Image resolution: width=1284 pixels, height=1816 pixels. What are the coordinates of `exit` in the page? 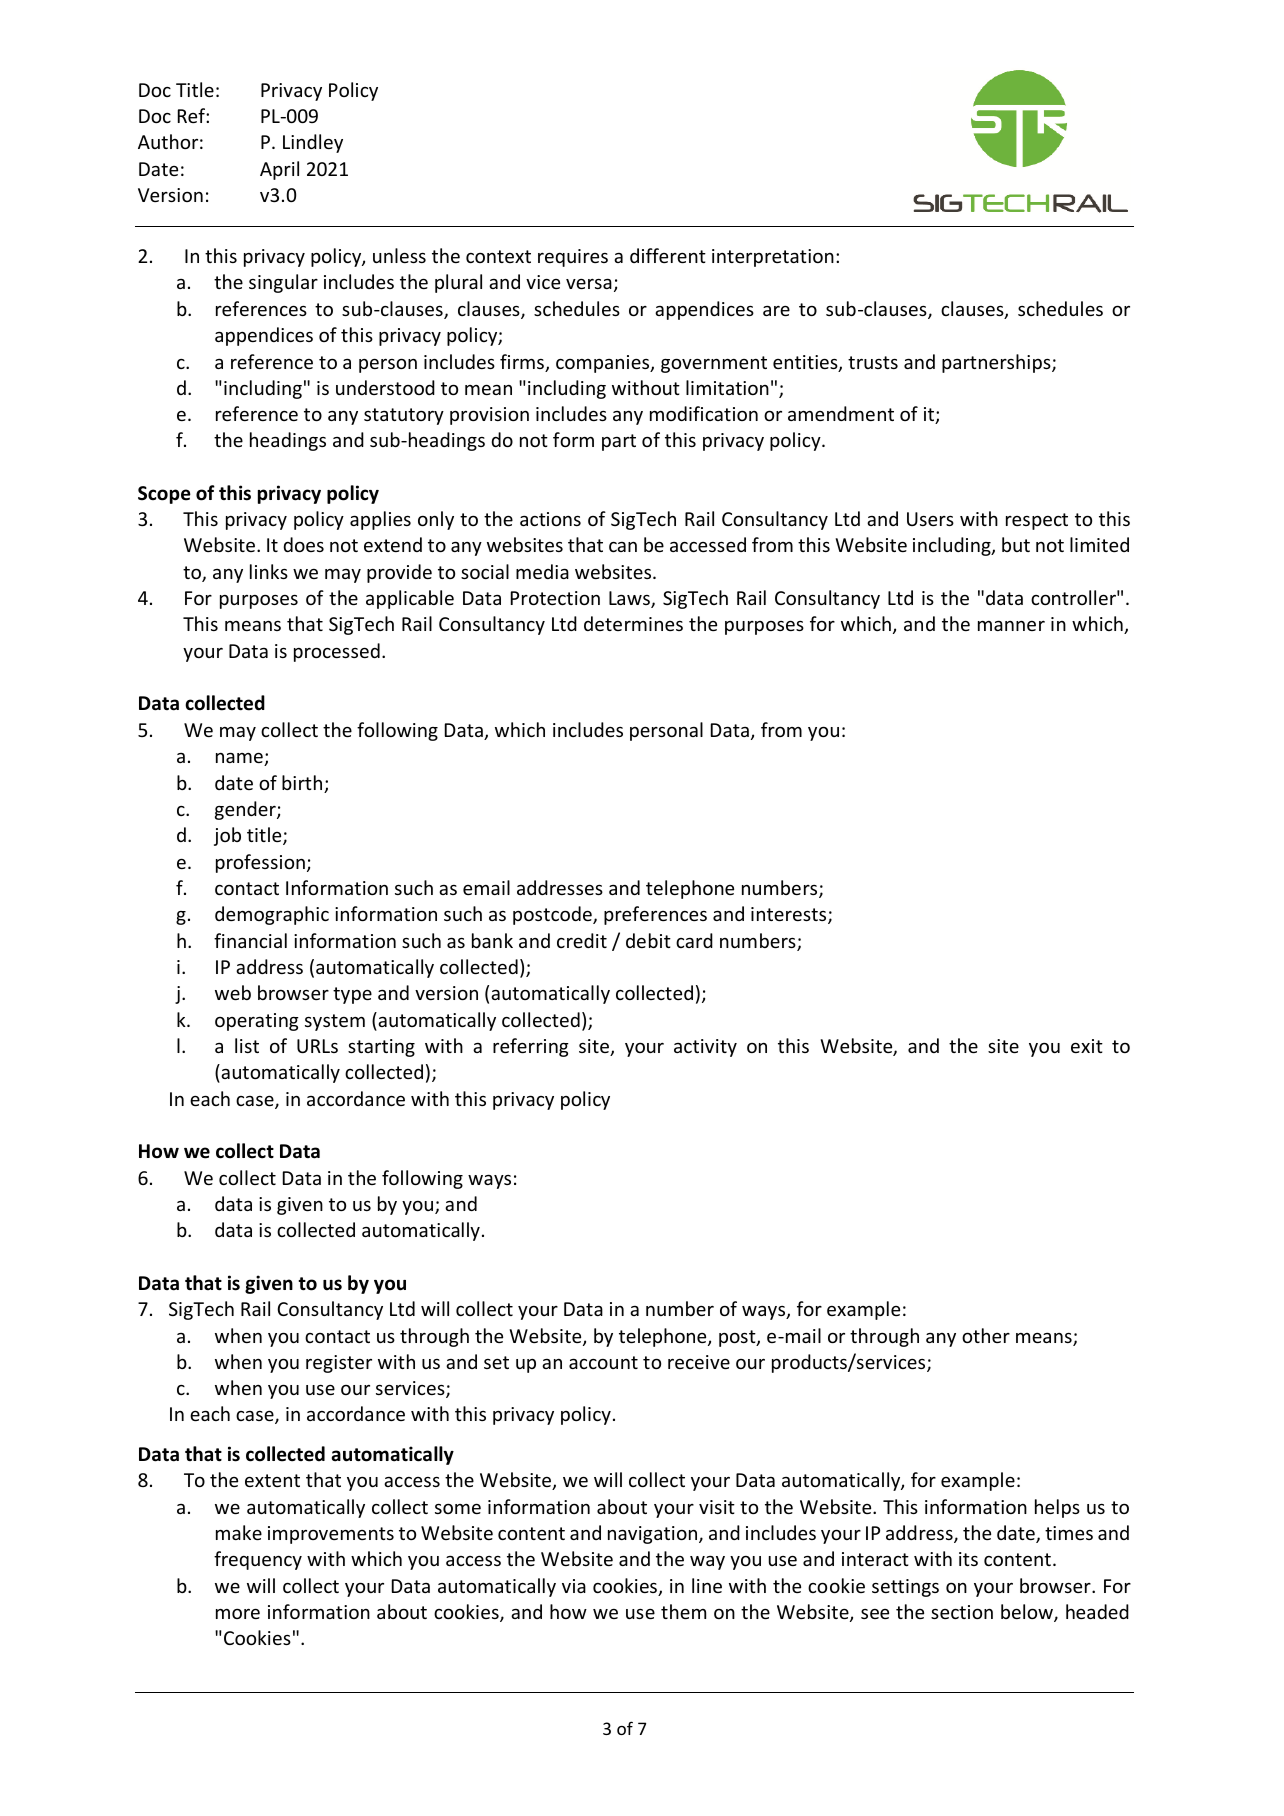 It's located at (1087, 1046).
